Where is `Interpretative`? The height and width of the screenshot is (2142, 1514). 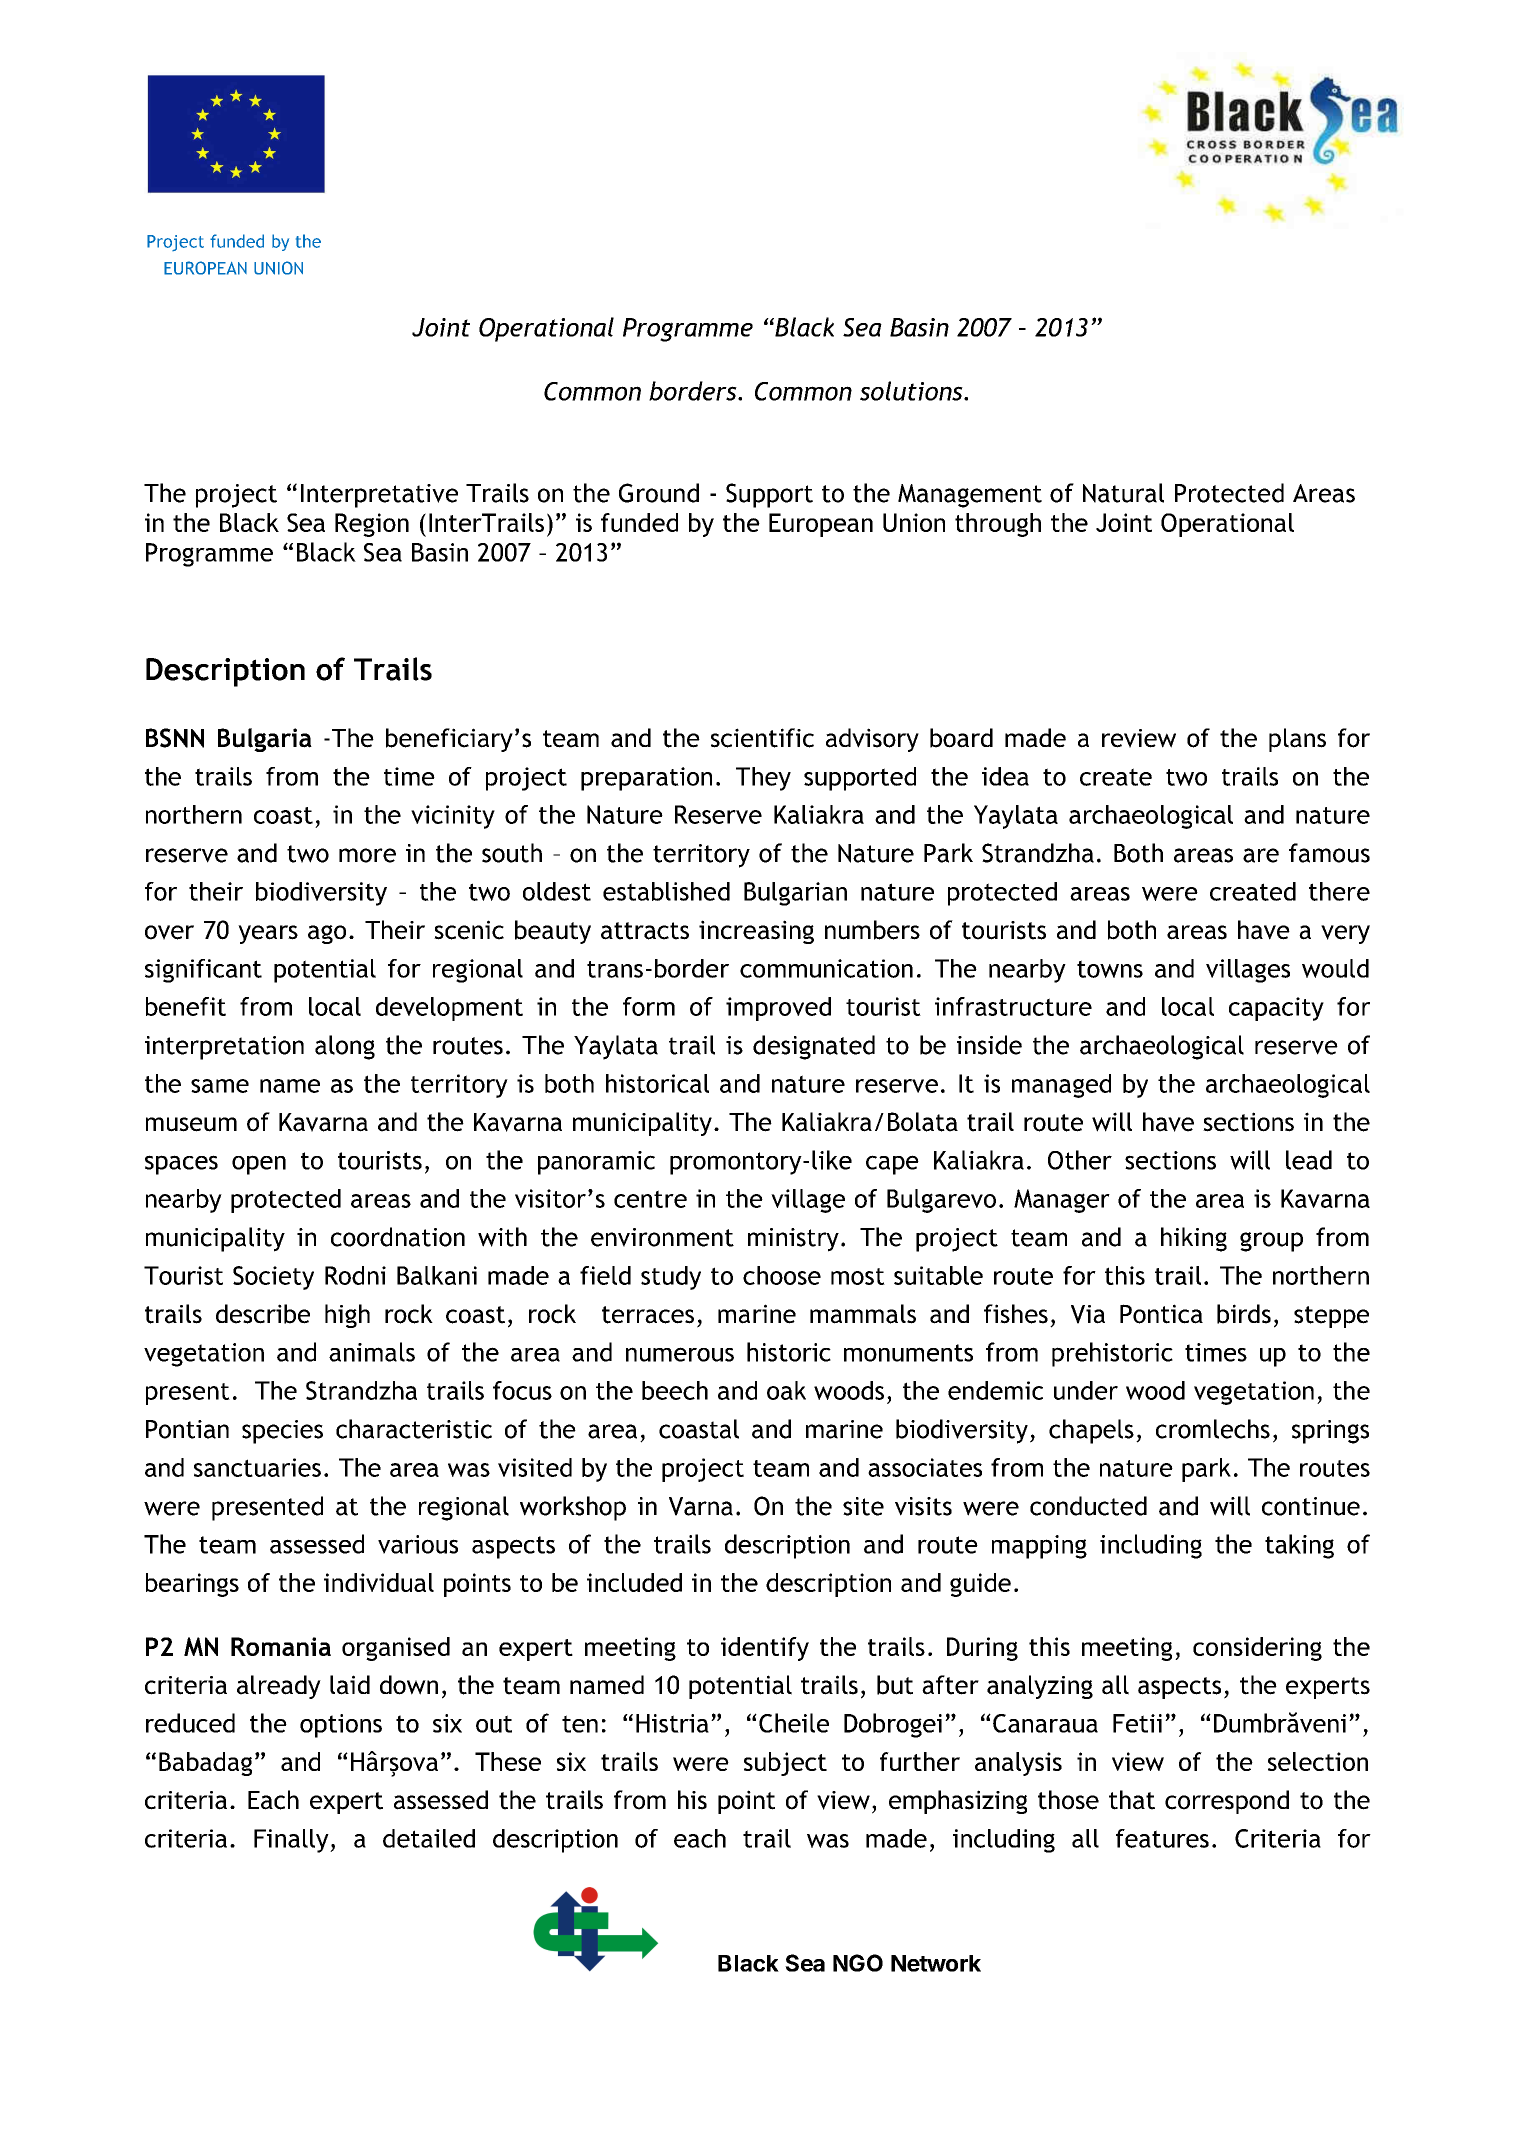
Interpretative is located at coordinates (379, 496).
